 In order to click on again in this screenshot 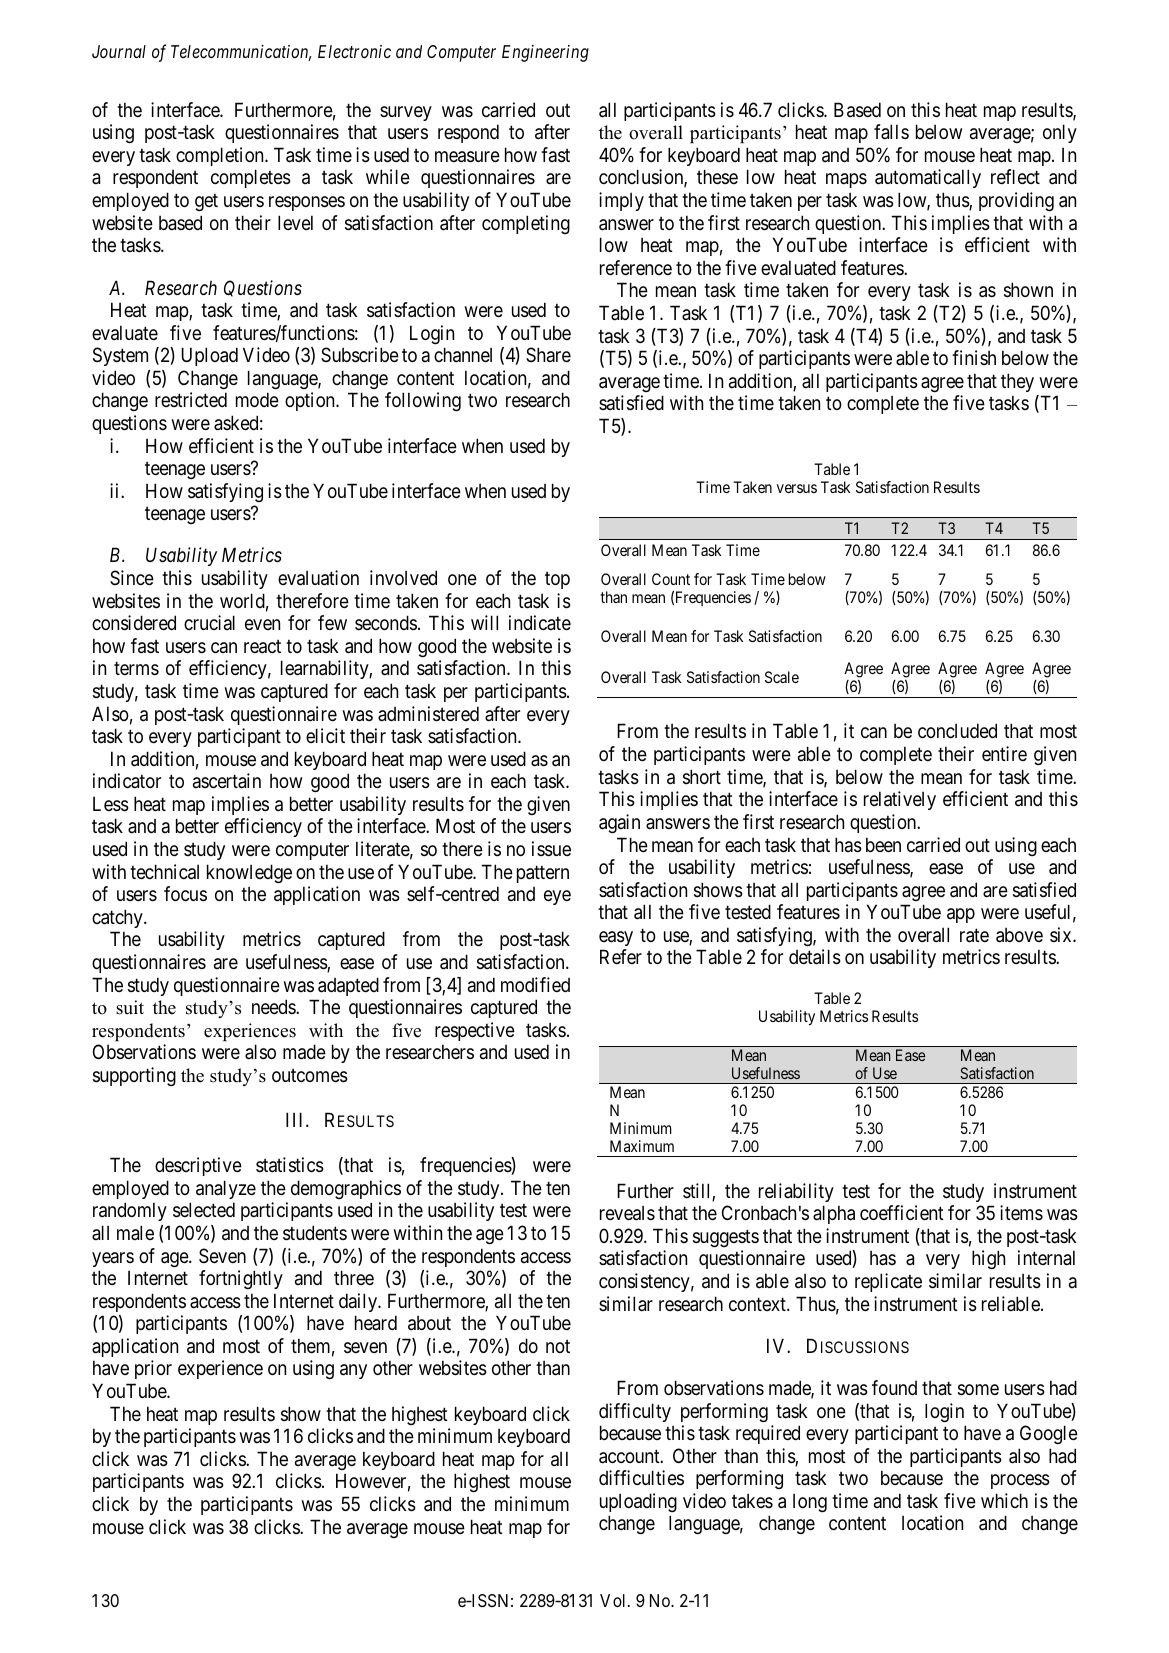, I will do `click(619, 823)`.
